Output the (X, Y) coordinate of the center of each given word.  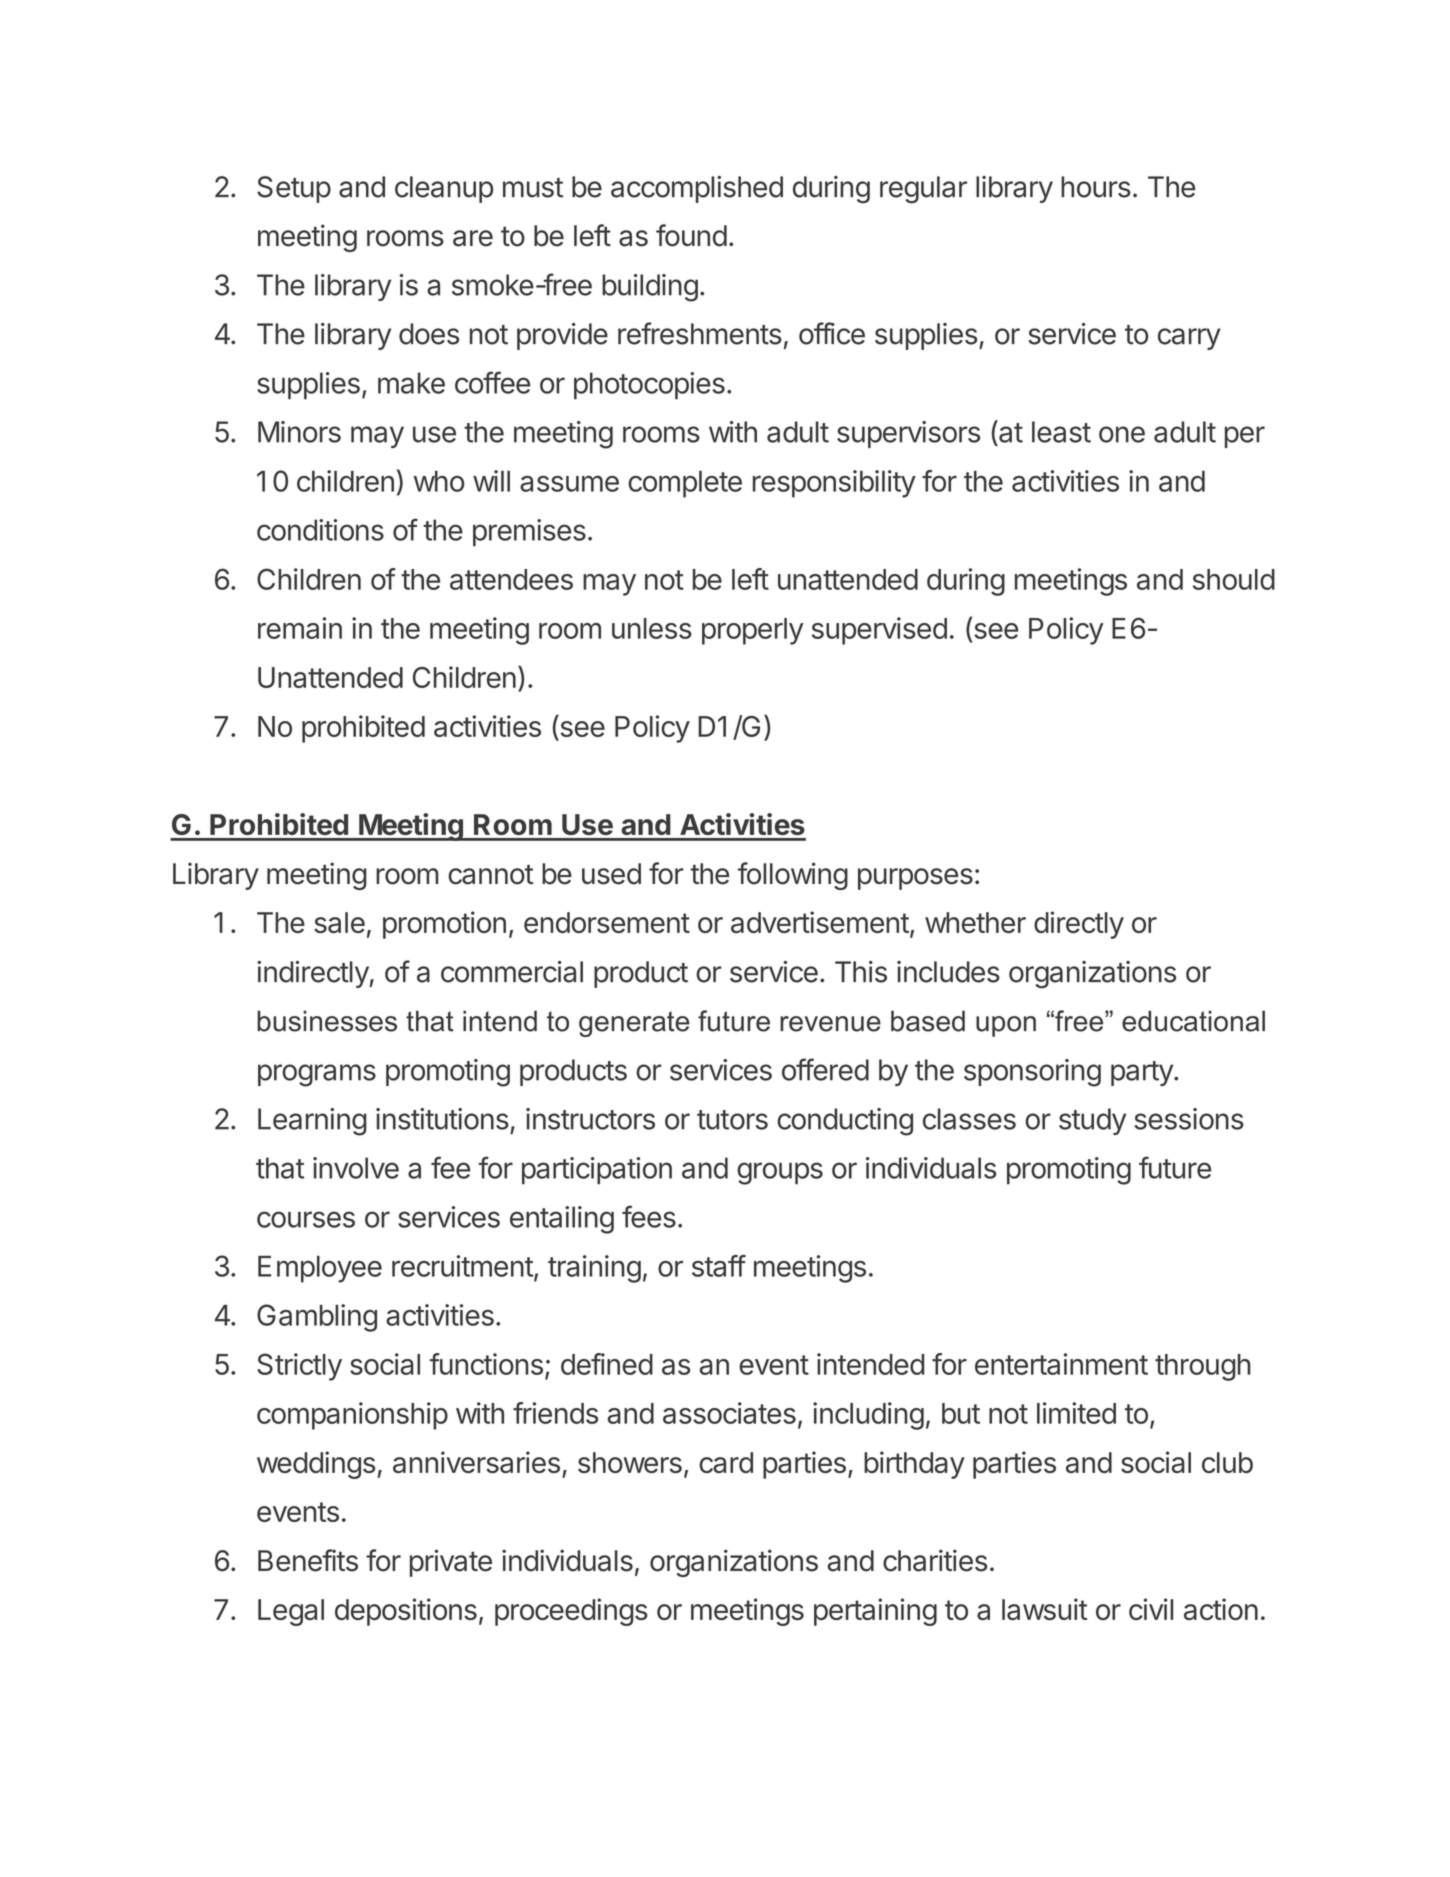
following (793, 876)
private (451, 1563)
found (691, 235)
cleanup (444, 189)
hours (1096, 187)
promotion (444, 925)
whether (975, 922)
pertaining (875, 1612)
